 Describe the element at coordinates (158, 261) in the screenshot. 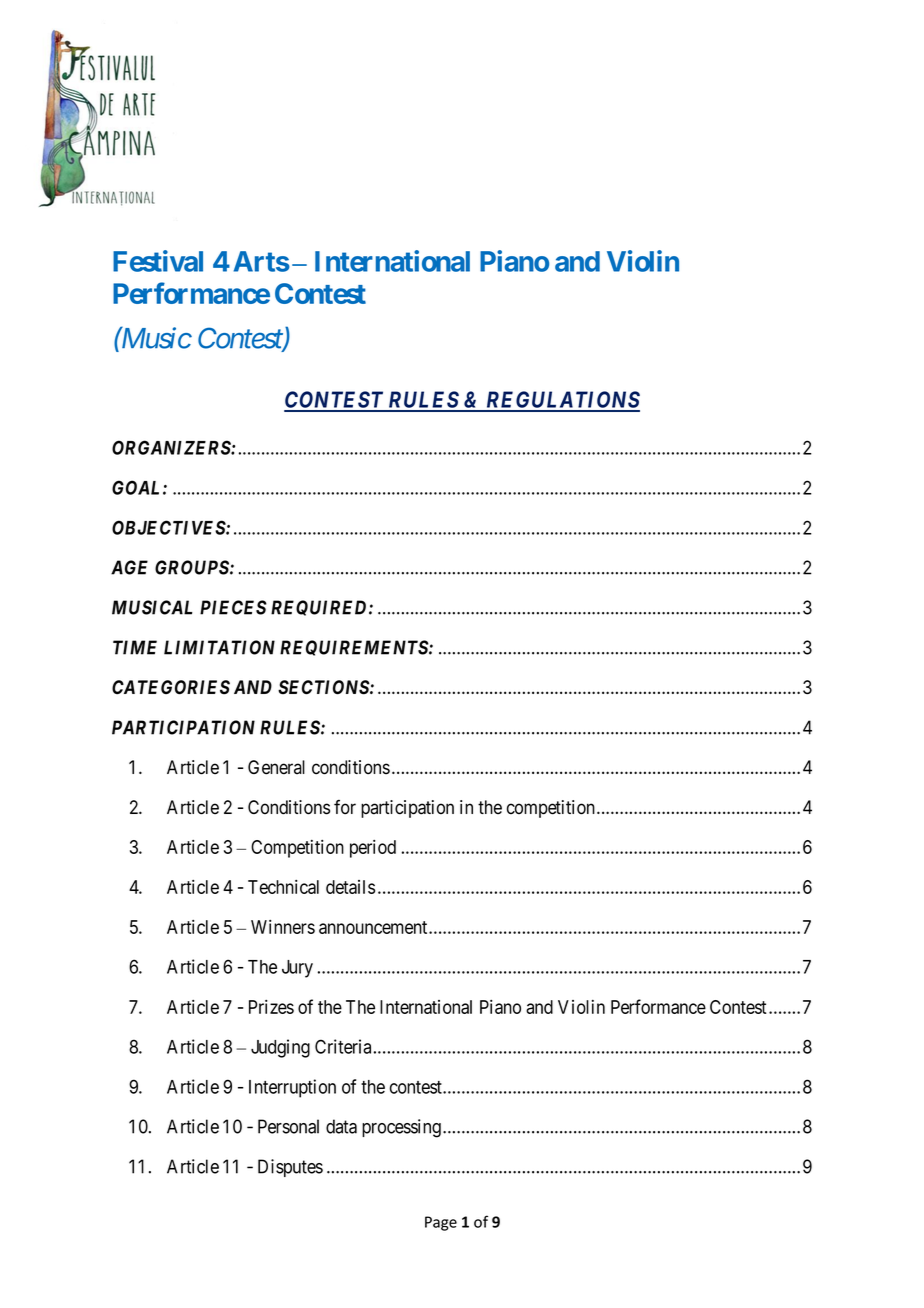

I see `Festival` at that location.
